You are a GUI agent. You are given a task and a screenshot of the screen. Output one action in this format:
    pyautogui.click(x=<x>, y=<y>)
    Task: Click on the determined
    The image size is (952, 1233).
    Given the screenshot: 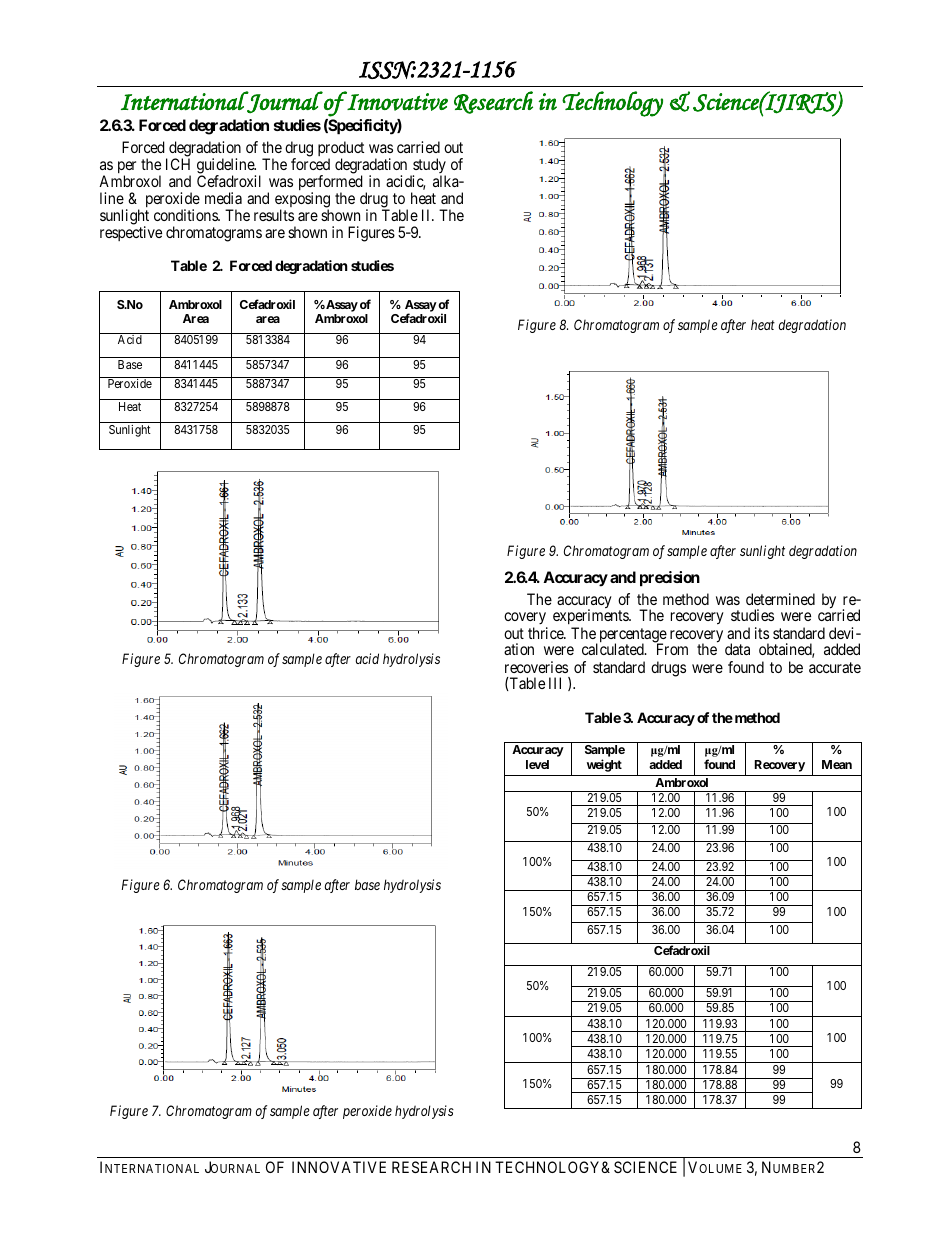 What is the action you would take?
    pyautogui.click(x=780, y=599)
